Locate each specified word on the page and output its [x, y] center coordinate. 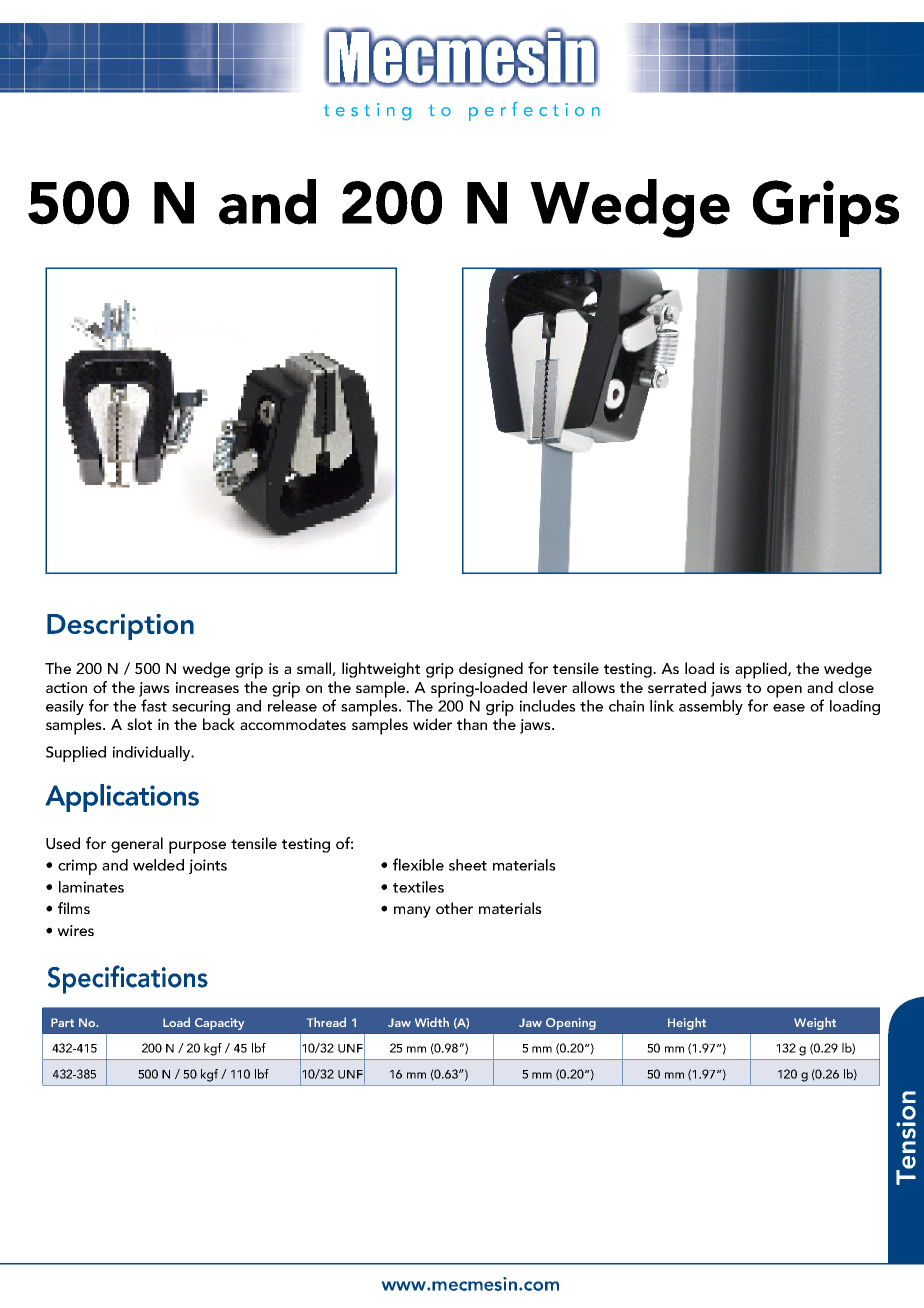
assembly [711, 707]
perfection [534, 111]
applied [762, 670]
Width [432, 1022]
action [66, 687]
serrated [677, 687]
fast [154, 705]
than [472, 724]
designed [491, 670]
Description [120, 627]
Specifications [128, 979]
